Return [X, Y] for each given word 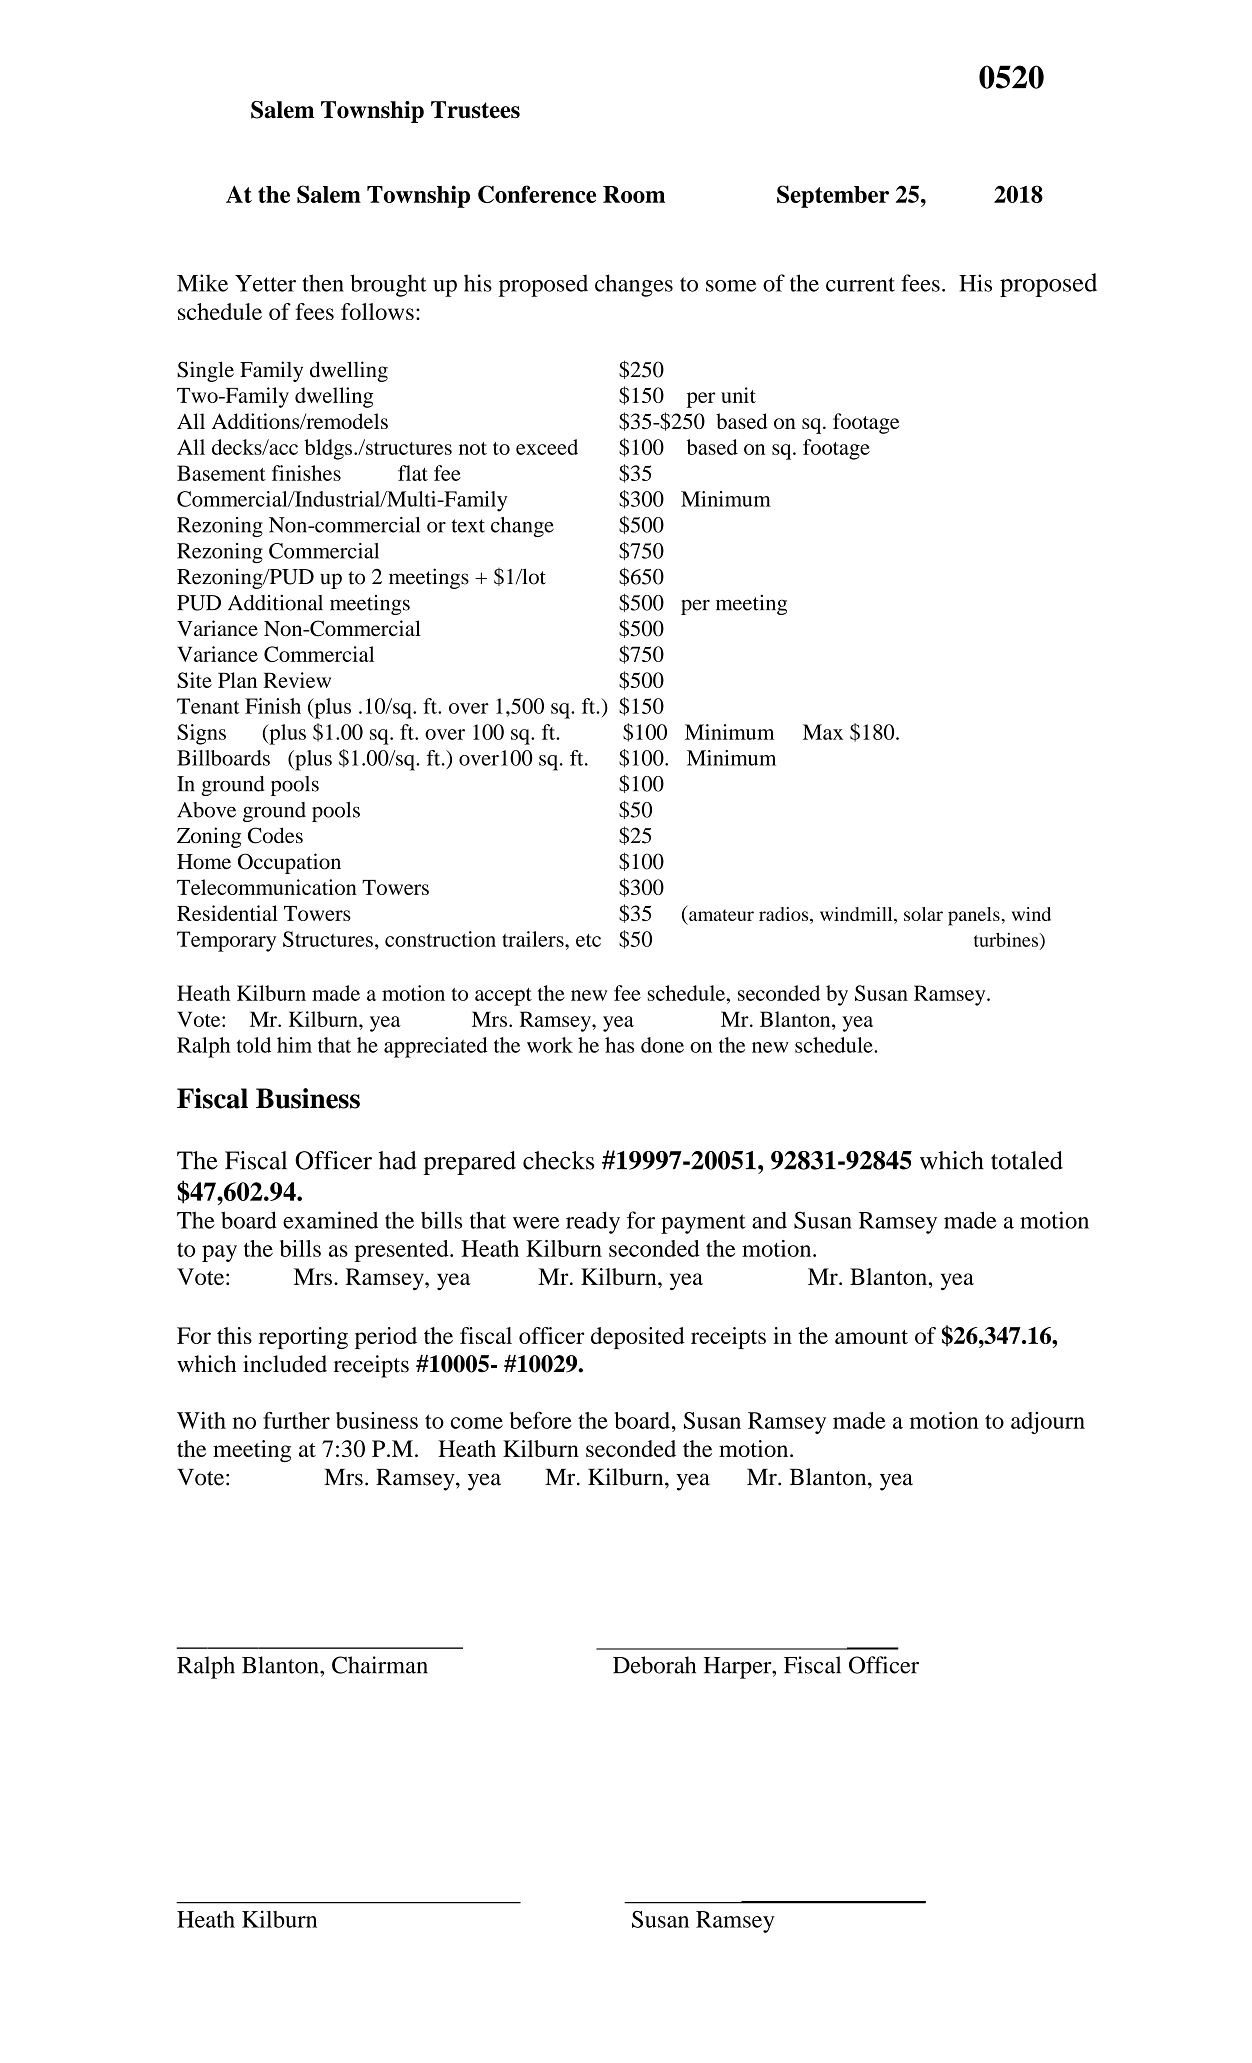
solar [923, 914]
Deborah [654, 1665]
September [833, 196]
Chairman [380, 1665]
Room [634, 194]
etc [588, 940]
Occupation [289, 863]
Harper [739, 1668]
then [323, 283]
